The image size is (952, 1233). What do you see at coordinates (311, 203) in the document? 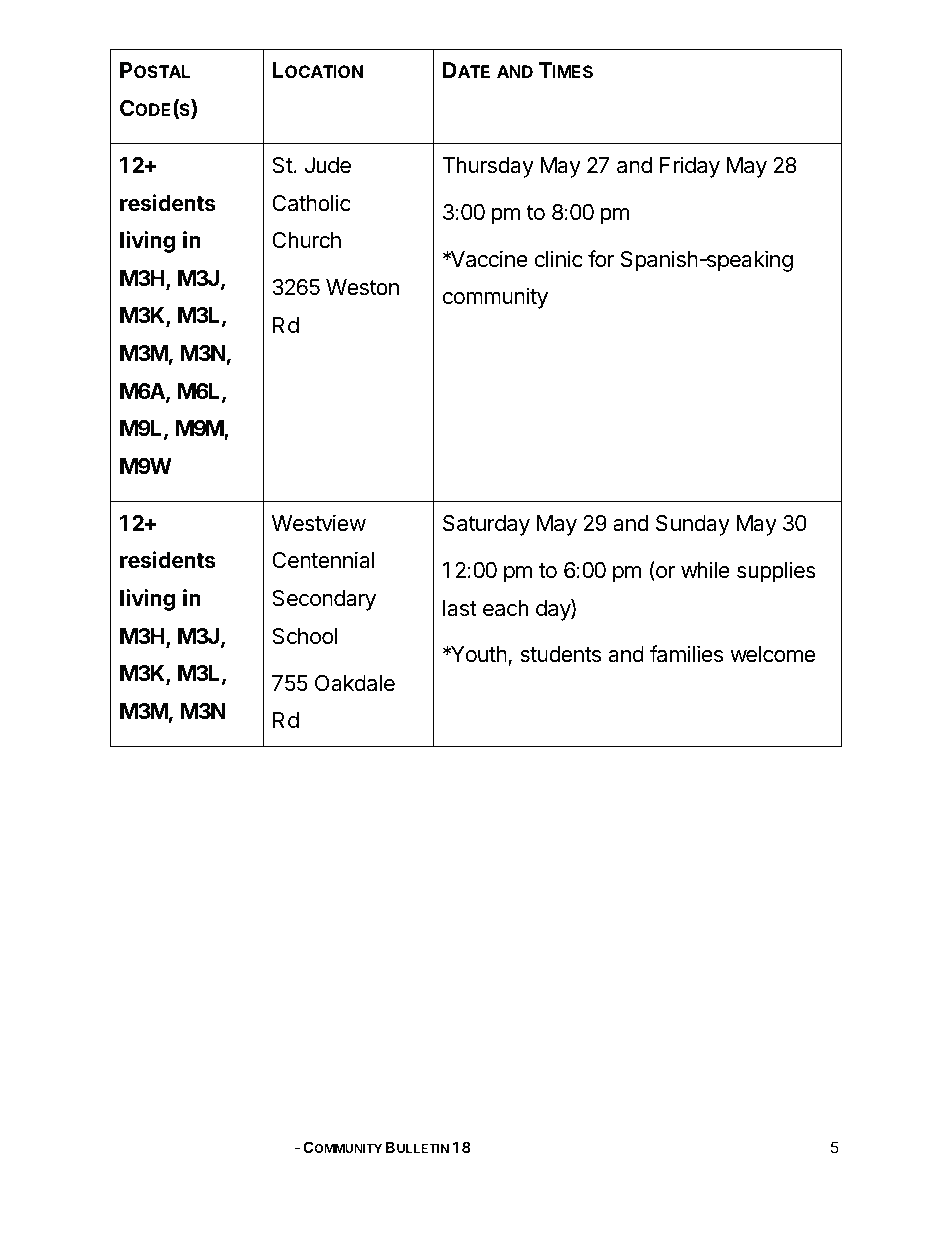
I see `Catholic` at bounding box center [311, 203].
